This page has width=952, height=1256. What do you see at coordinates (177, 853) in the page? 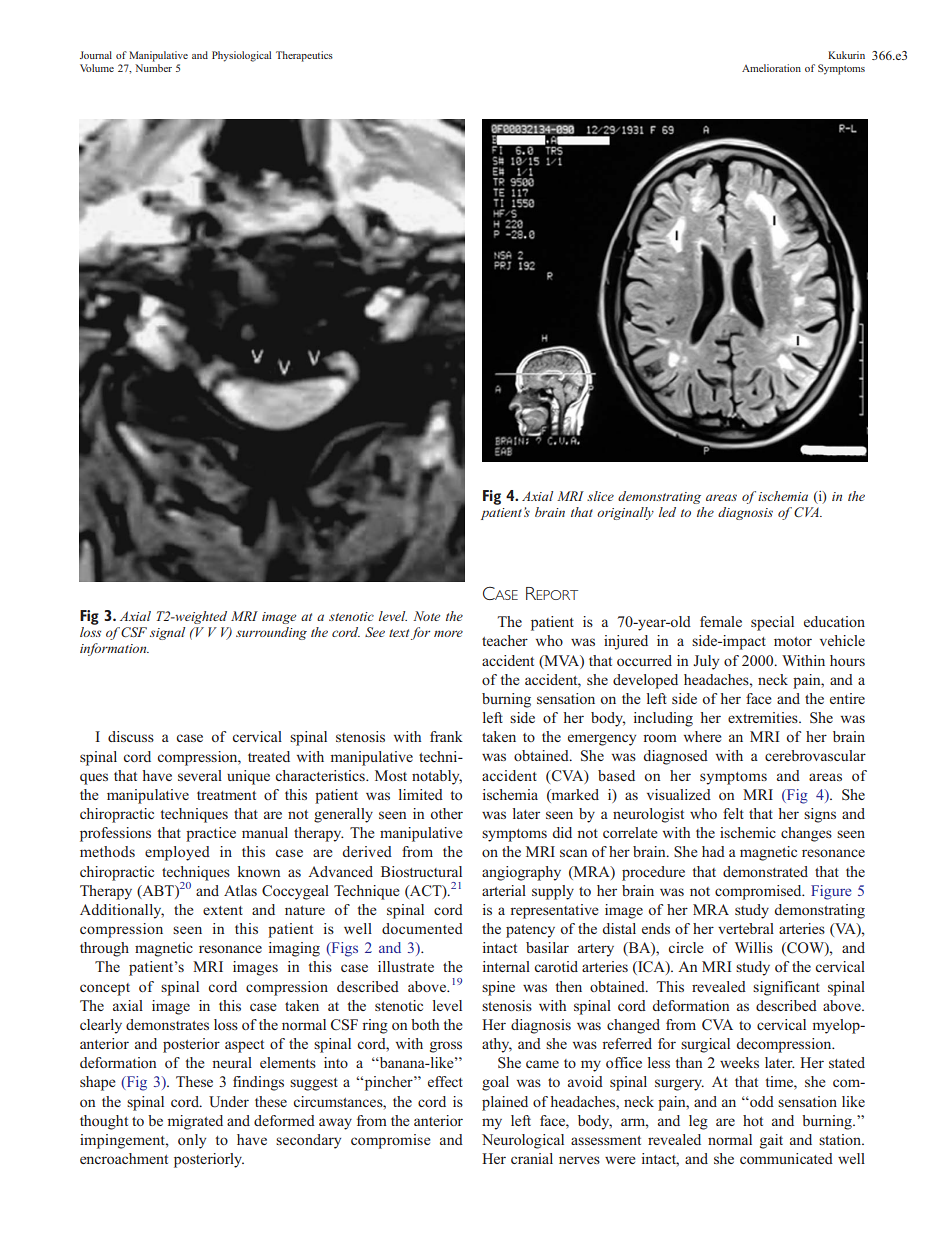
I see `employed` at bounding box center [177, 853].
